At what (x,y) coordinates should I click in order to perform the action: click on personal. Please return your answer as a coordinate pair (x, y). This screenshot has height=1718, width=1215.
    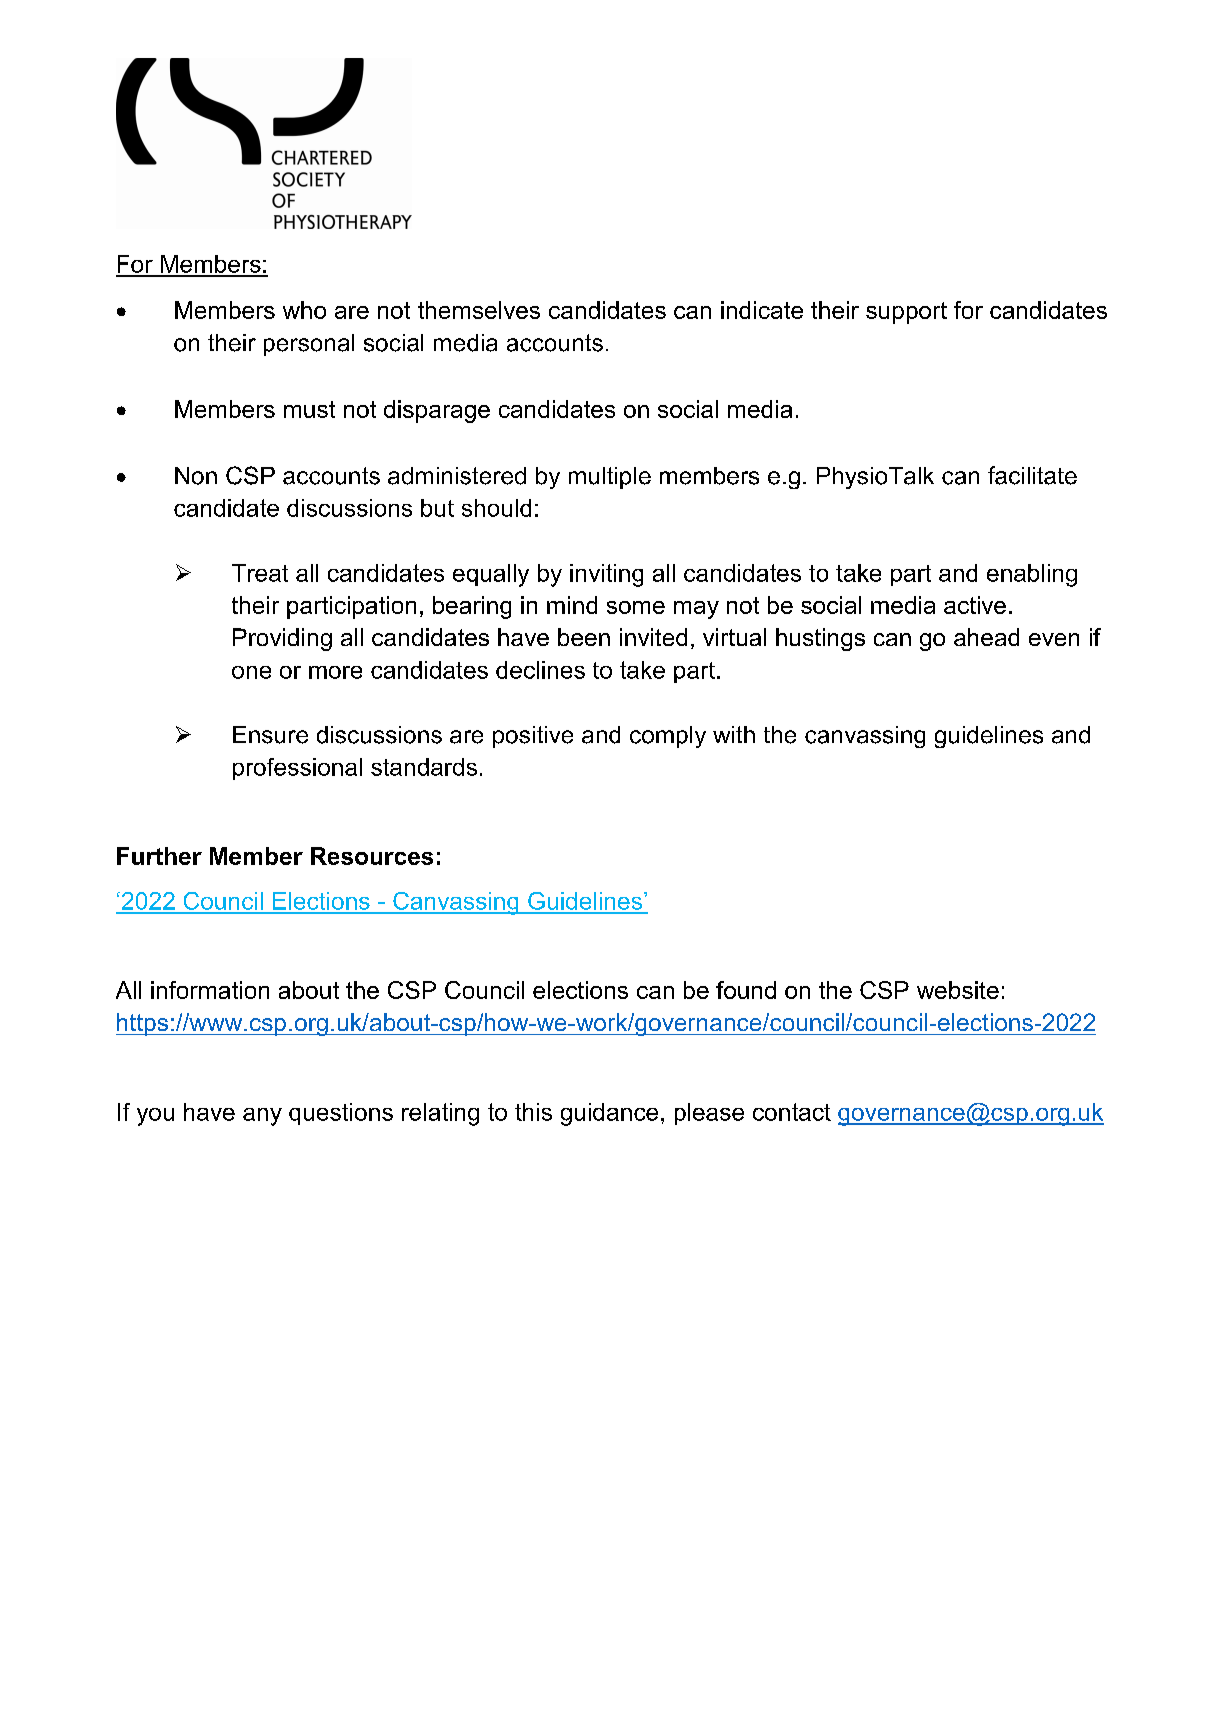
    Looking at the image, I should click on (309, 345).
